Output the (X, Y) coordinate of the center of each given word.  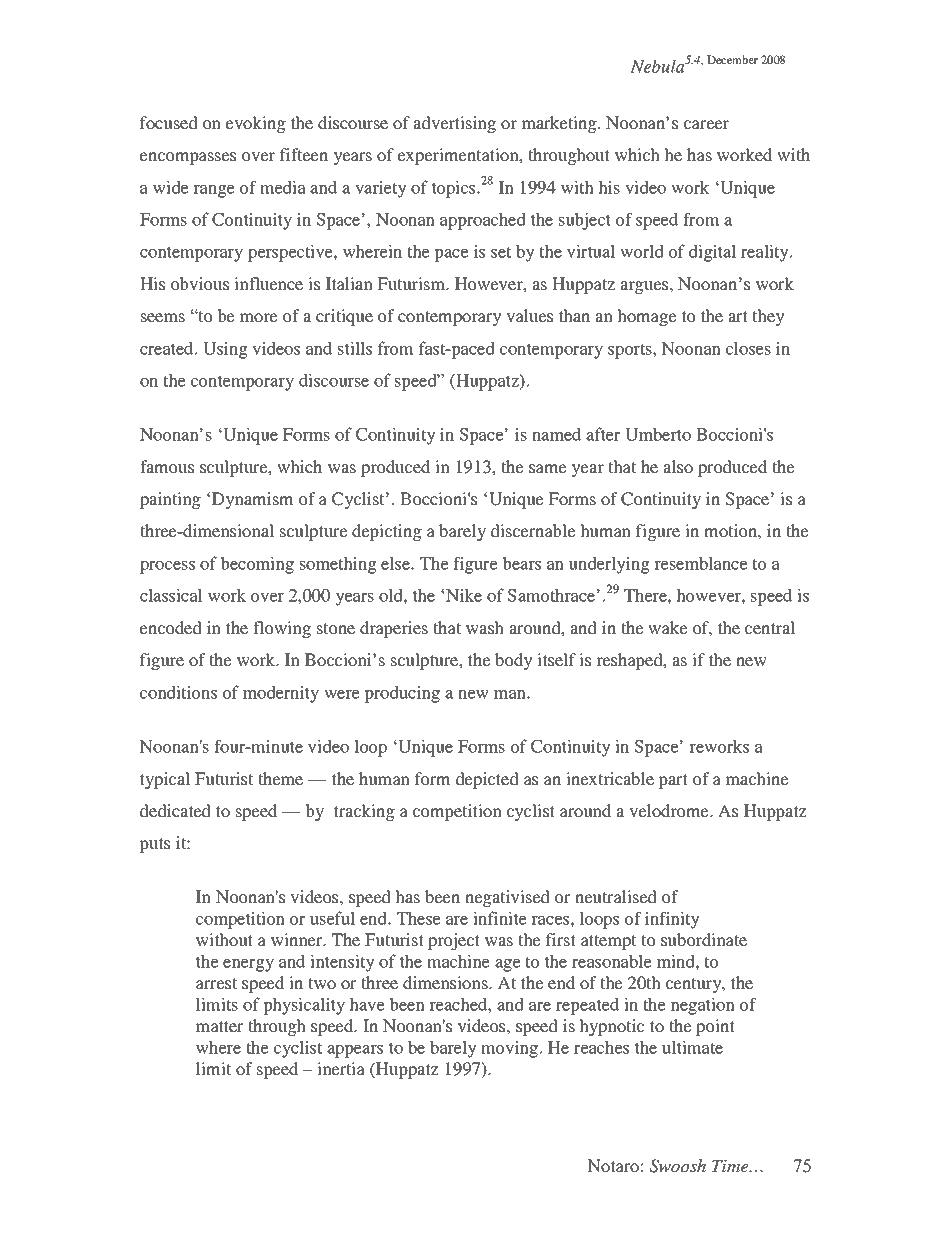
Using (225, 350)
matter (219, 1026)
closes (748, 348)
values (529, 315)
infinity (672, 920)
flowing (282, 629)
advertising (454, 124)
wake (668, 627)
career (706, 124)
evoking (256, 124)
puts (154, 845)
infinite (500, 918)
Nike (464, 595)
